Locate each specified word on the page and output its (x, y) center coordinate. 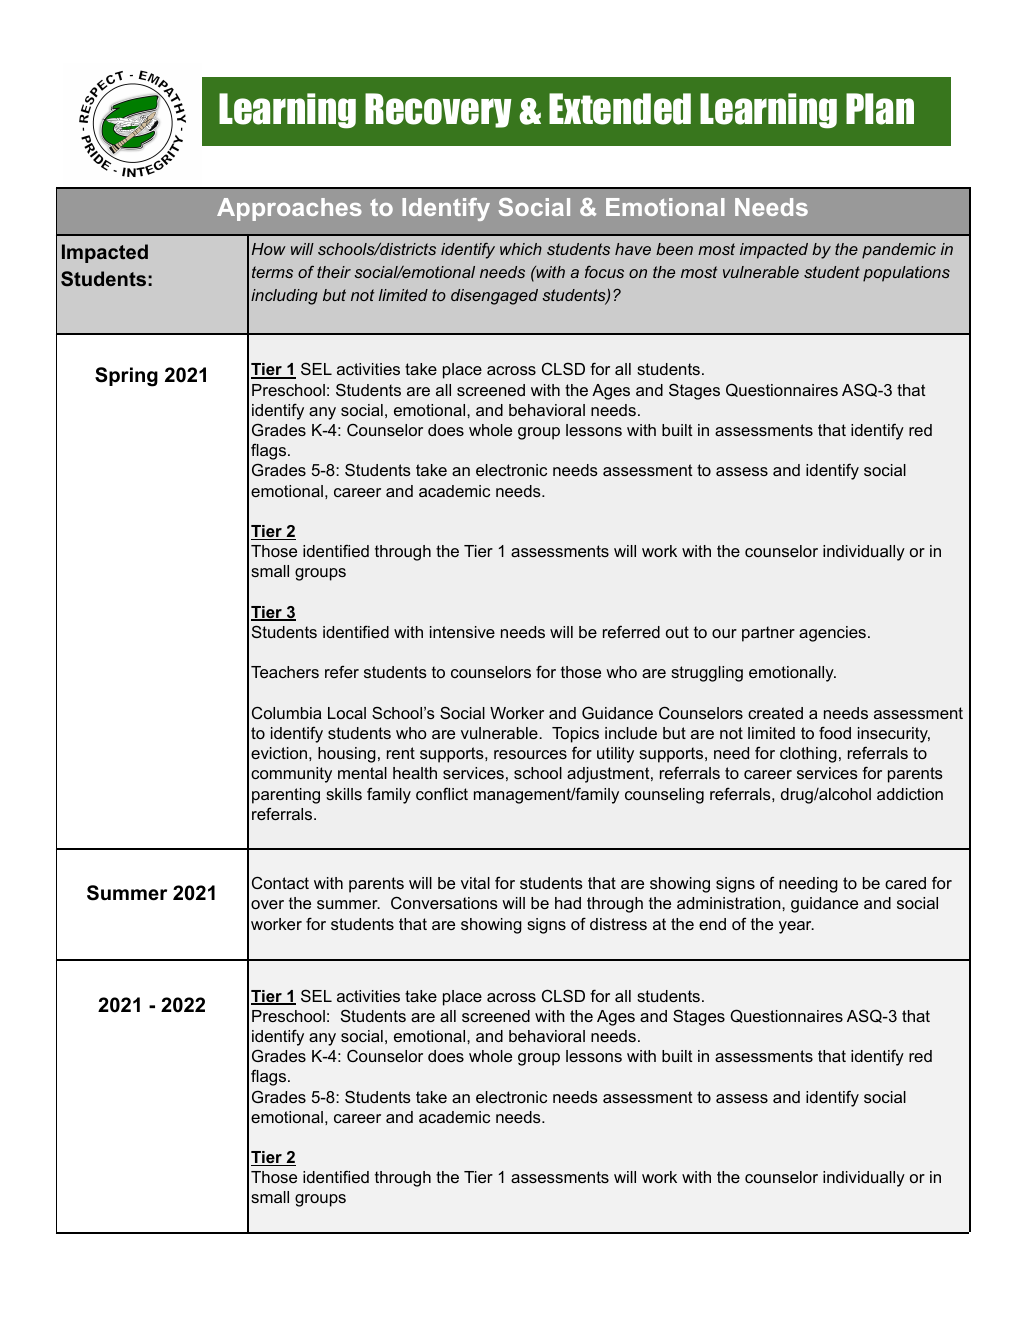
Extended (620, 109)
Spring (126, 377)
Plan (880, 109)
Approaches (289, 209)
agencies (832, 634)
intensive (462, 632)
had (568, 903)
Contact (280, 882)
